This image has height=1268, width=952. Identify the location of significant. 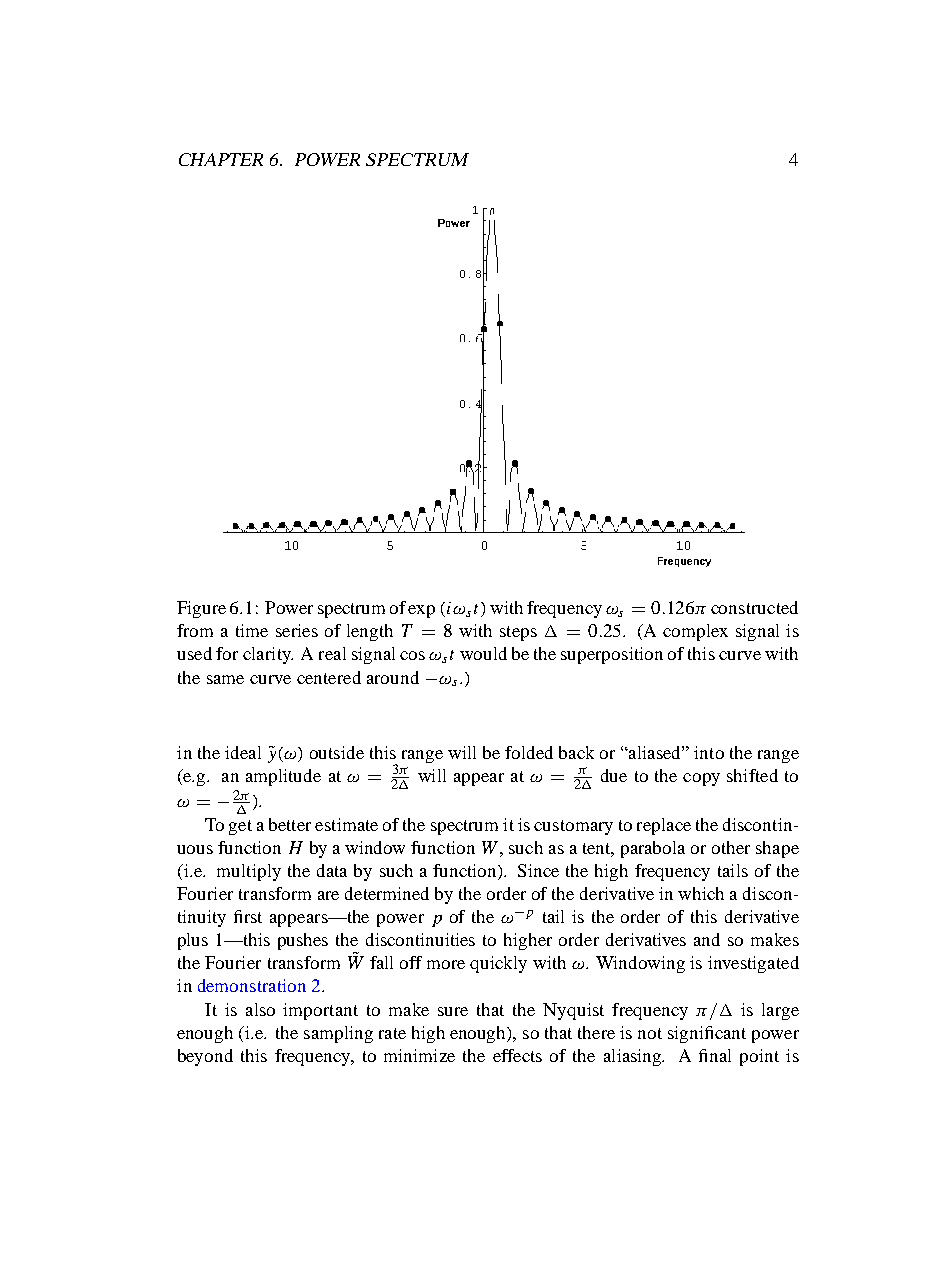
(707, 1034).
